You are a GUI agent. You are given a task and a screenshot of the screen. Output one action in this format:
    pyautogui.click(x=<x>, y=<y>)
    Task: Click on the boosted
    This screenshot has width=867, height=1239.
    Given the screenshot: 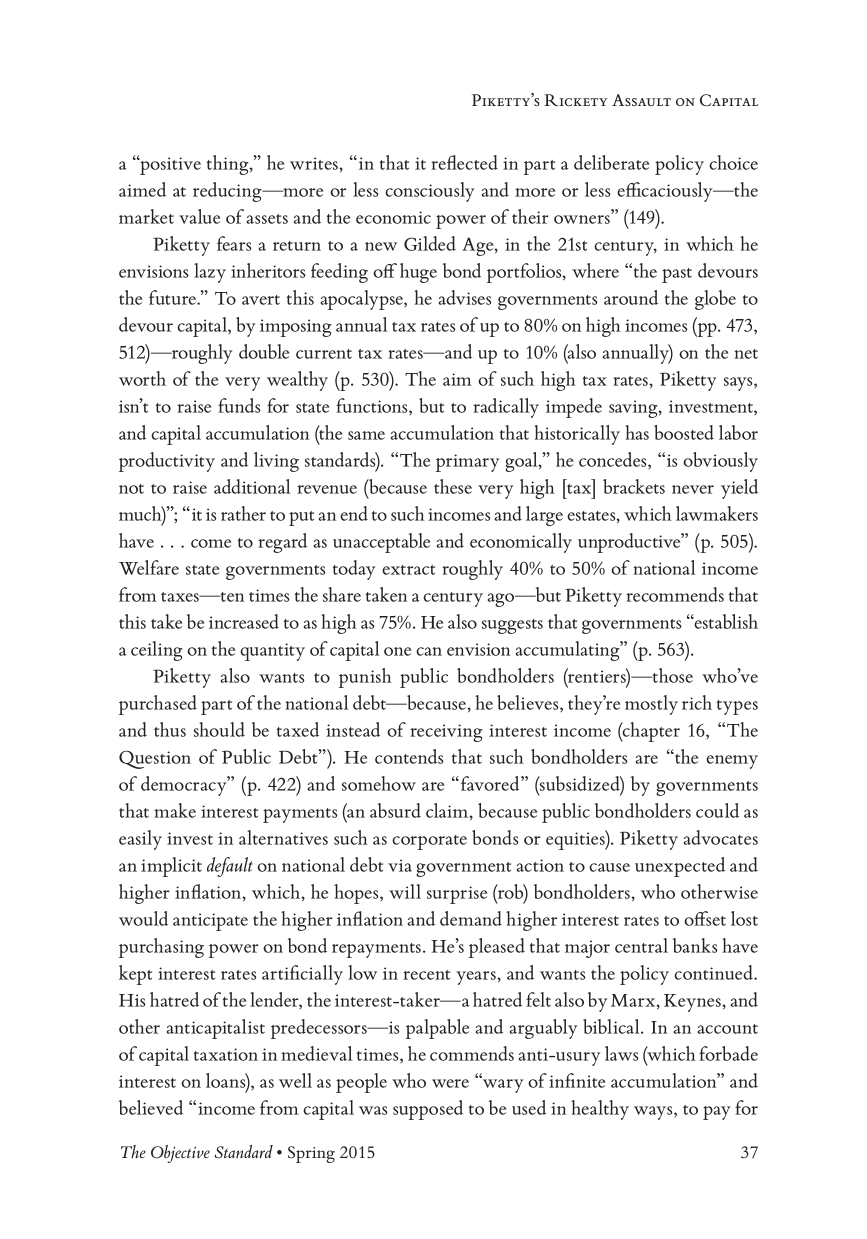 What is the action you would take?
    pyautogui.click(x=684, y=432)
